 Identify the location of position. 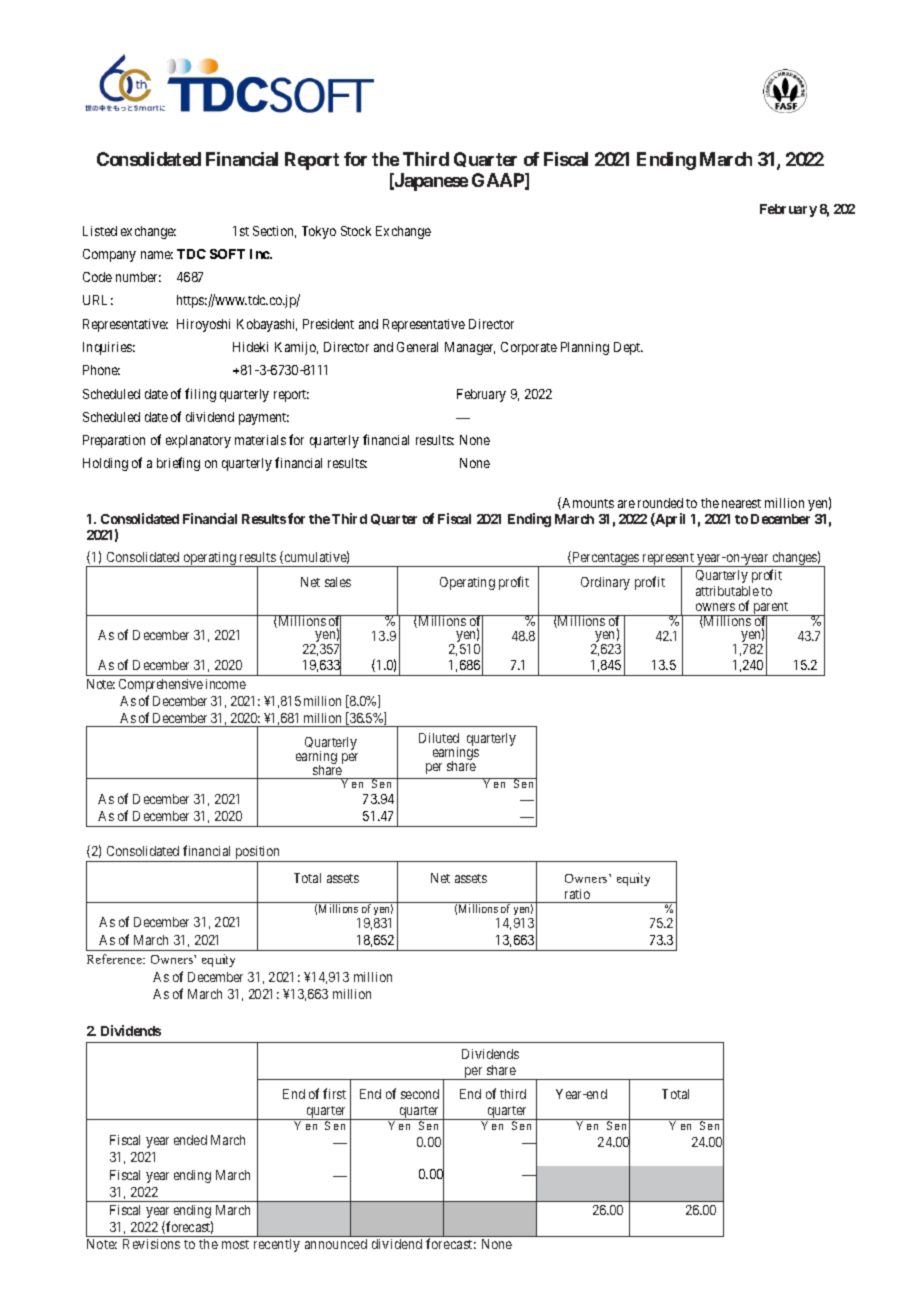
(258, 854).
